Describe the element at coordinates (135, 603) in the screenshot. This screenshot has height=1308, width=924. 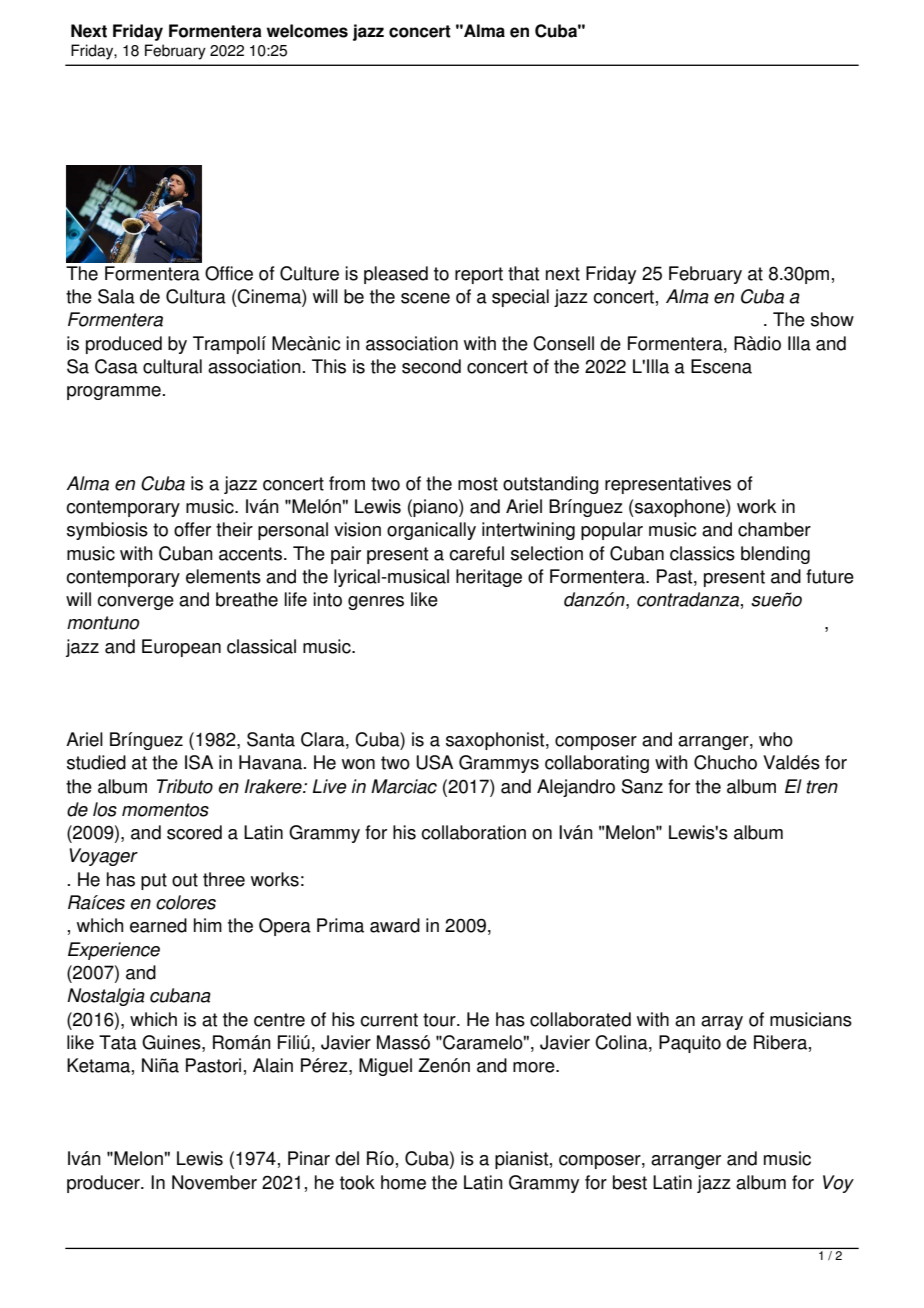
I see `converge` at that location.
